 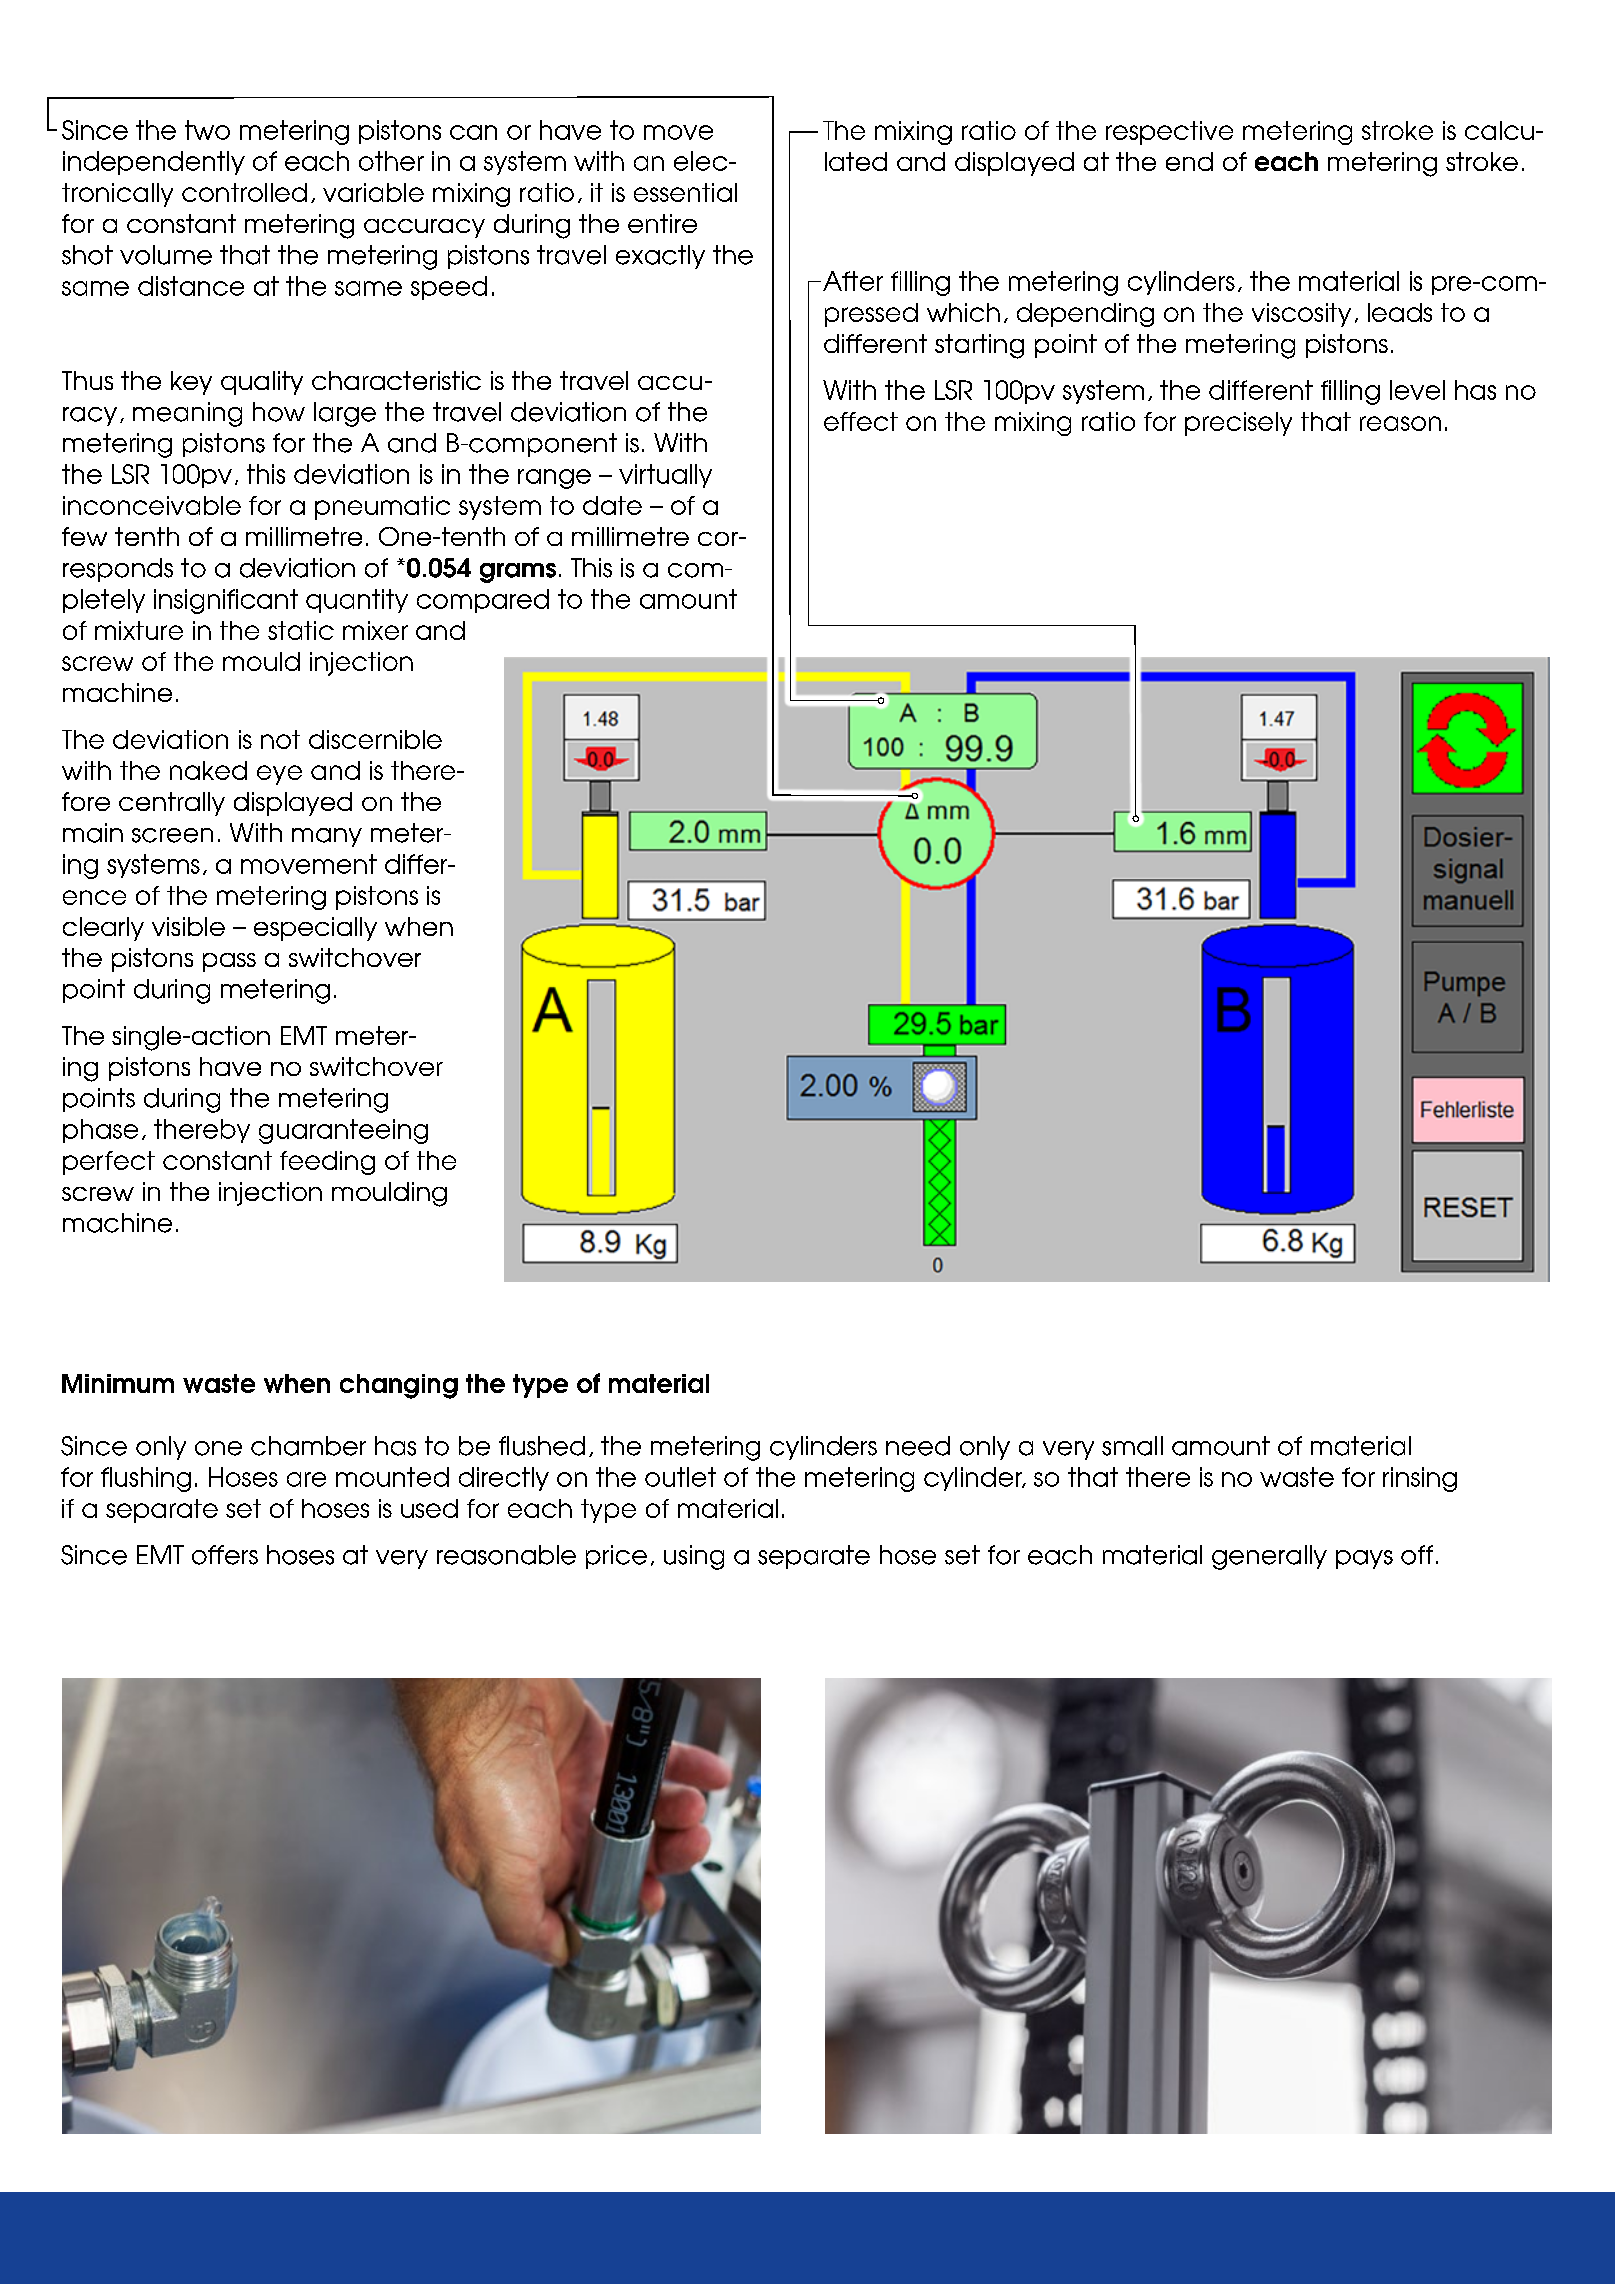 I want to click on level, so click(x=1417, y=390).
